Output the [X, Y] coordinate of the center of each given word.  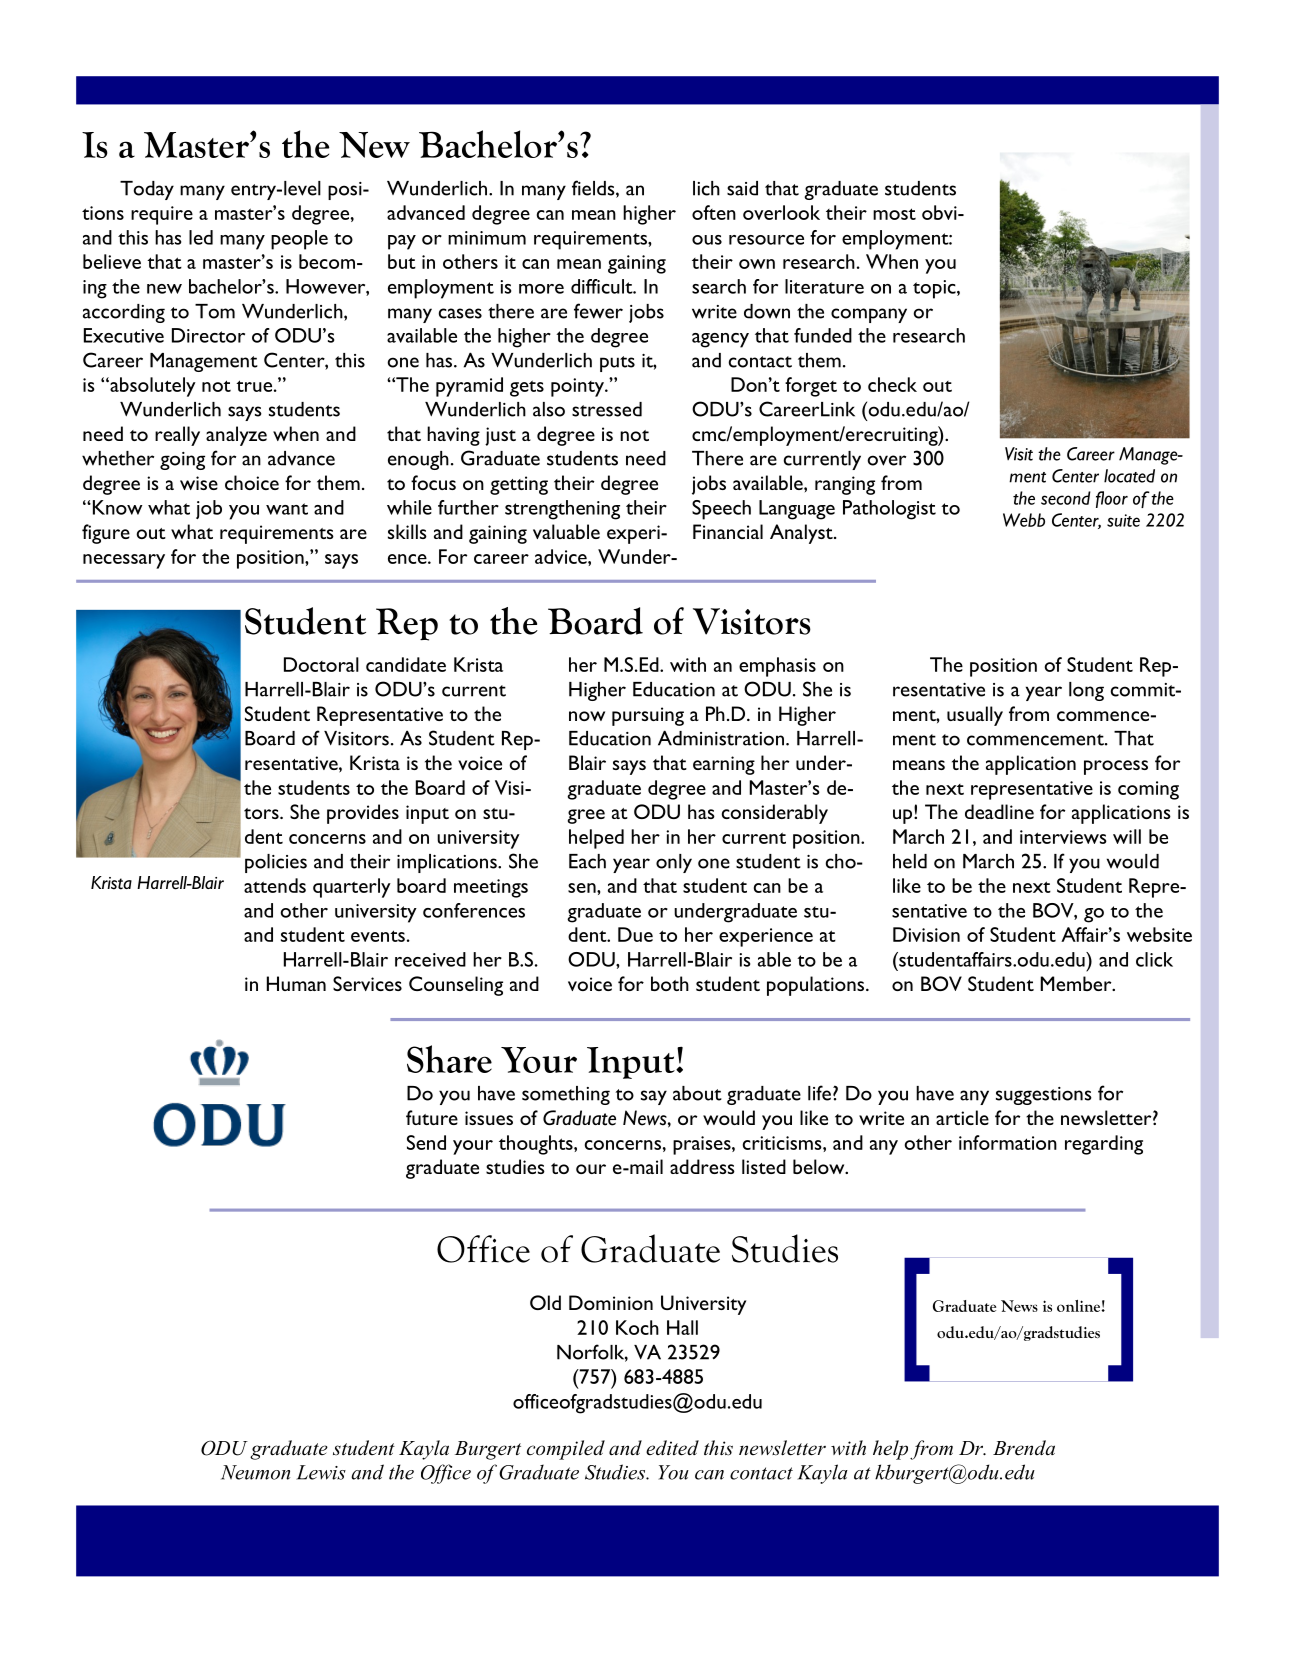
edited [672, 1448]
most [894, 214]
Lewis [321, 1472]
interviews [1063, 837]
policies [276, 863]
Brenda [1024, 1448]
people [299, 240]
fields [594, 189]
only [674, 863]
